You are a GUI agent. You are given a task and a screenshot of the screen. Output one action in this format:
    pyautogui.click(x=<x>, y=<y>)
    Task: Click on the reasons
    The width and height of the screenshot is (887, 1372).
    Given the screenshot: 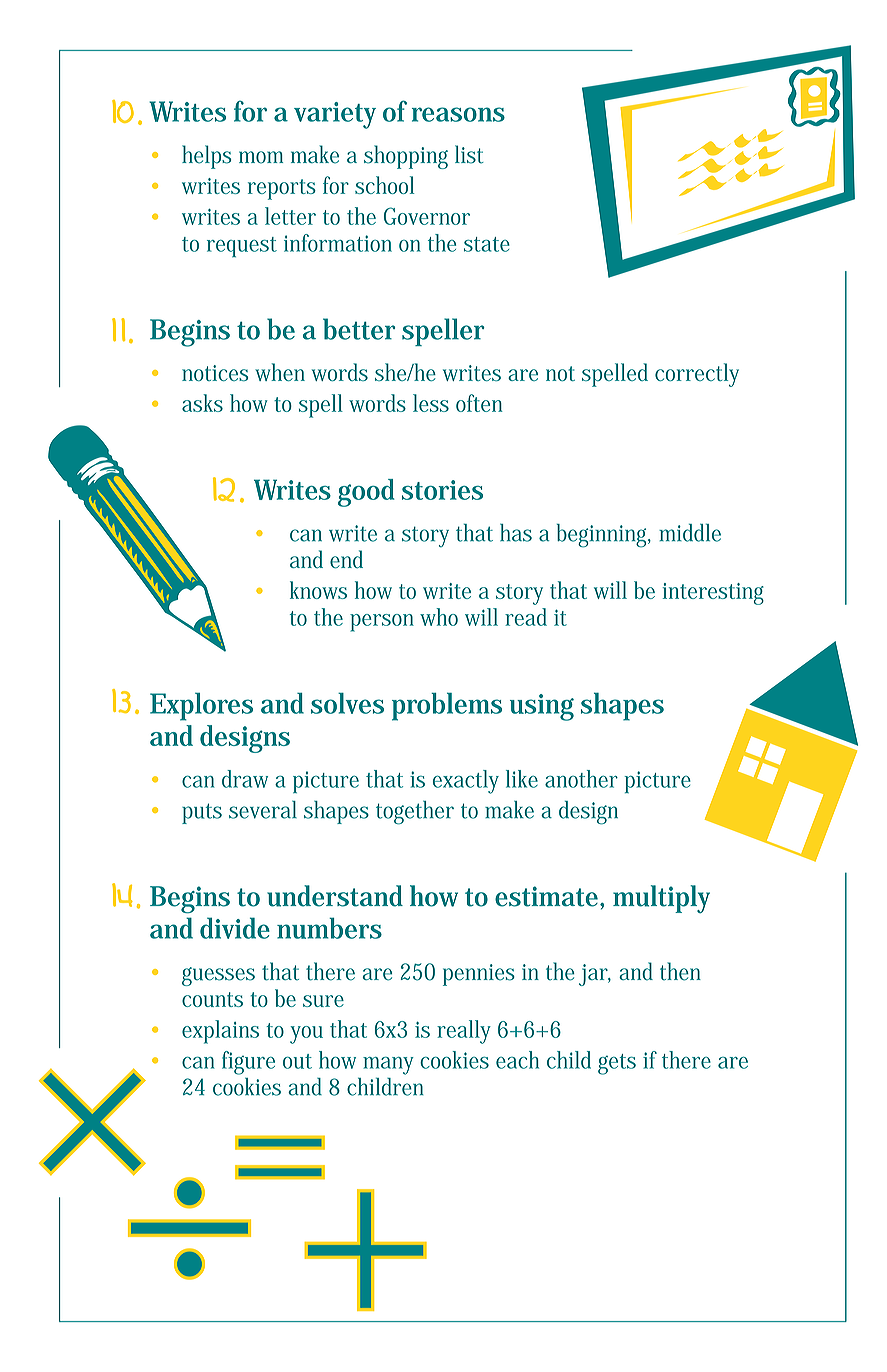 What is the action you would take?
    pyautogui.click(x=458, y=114)
